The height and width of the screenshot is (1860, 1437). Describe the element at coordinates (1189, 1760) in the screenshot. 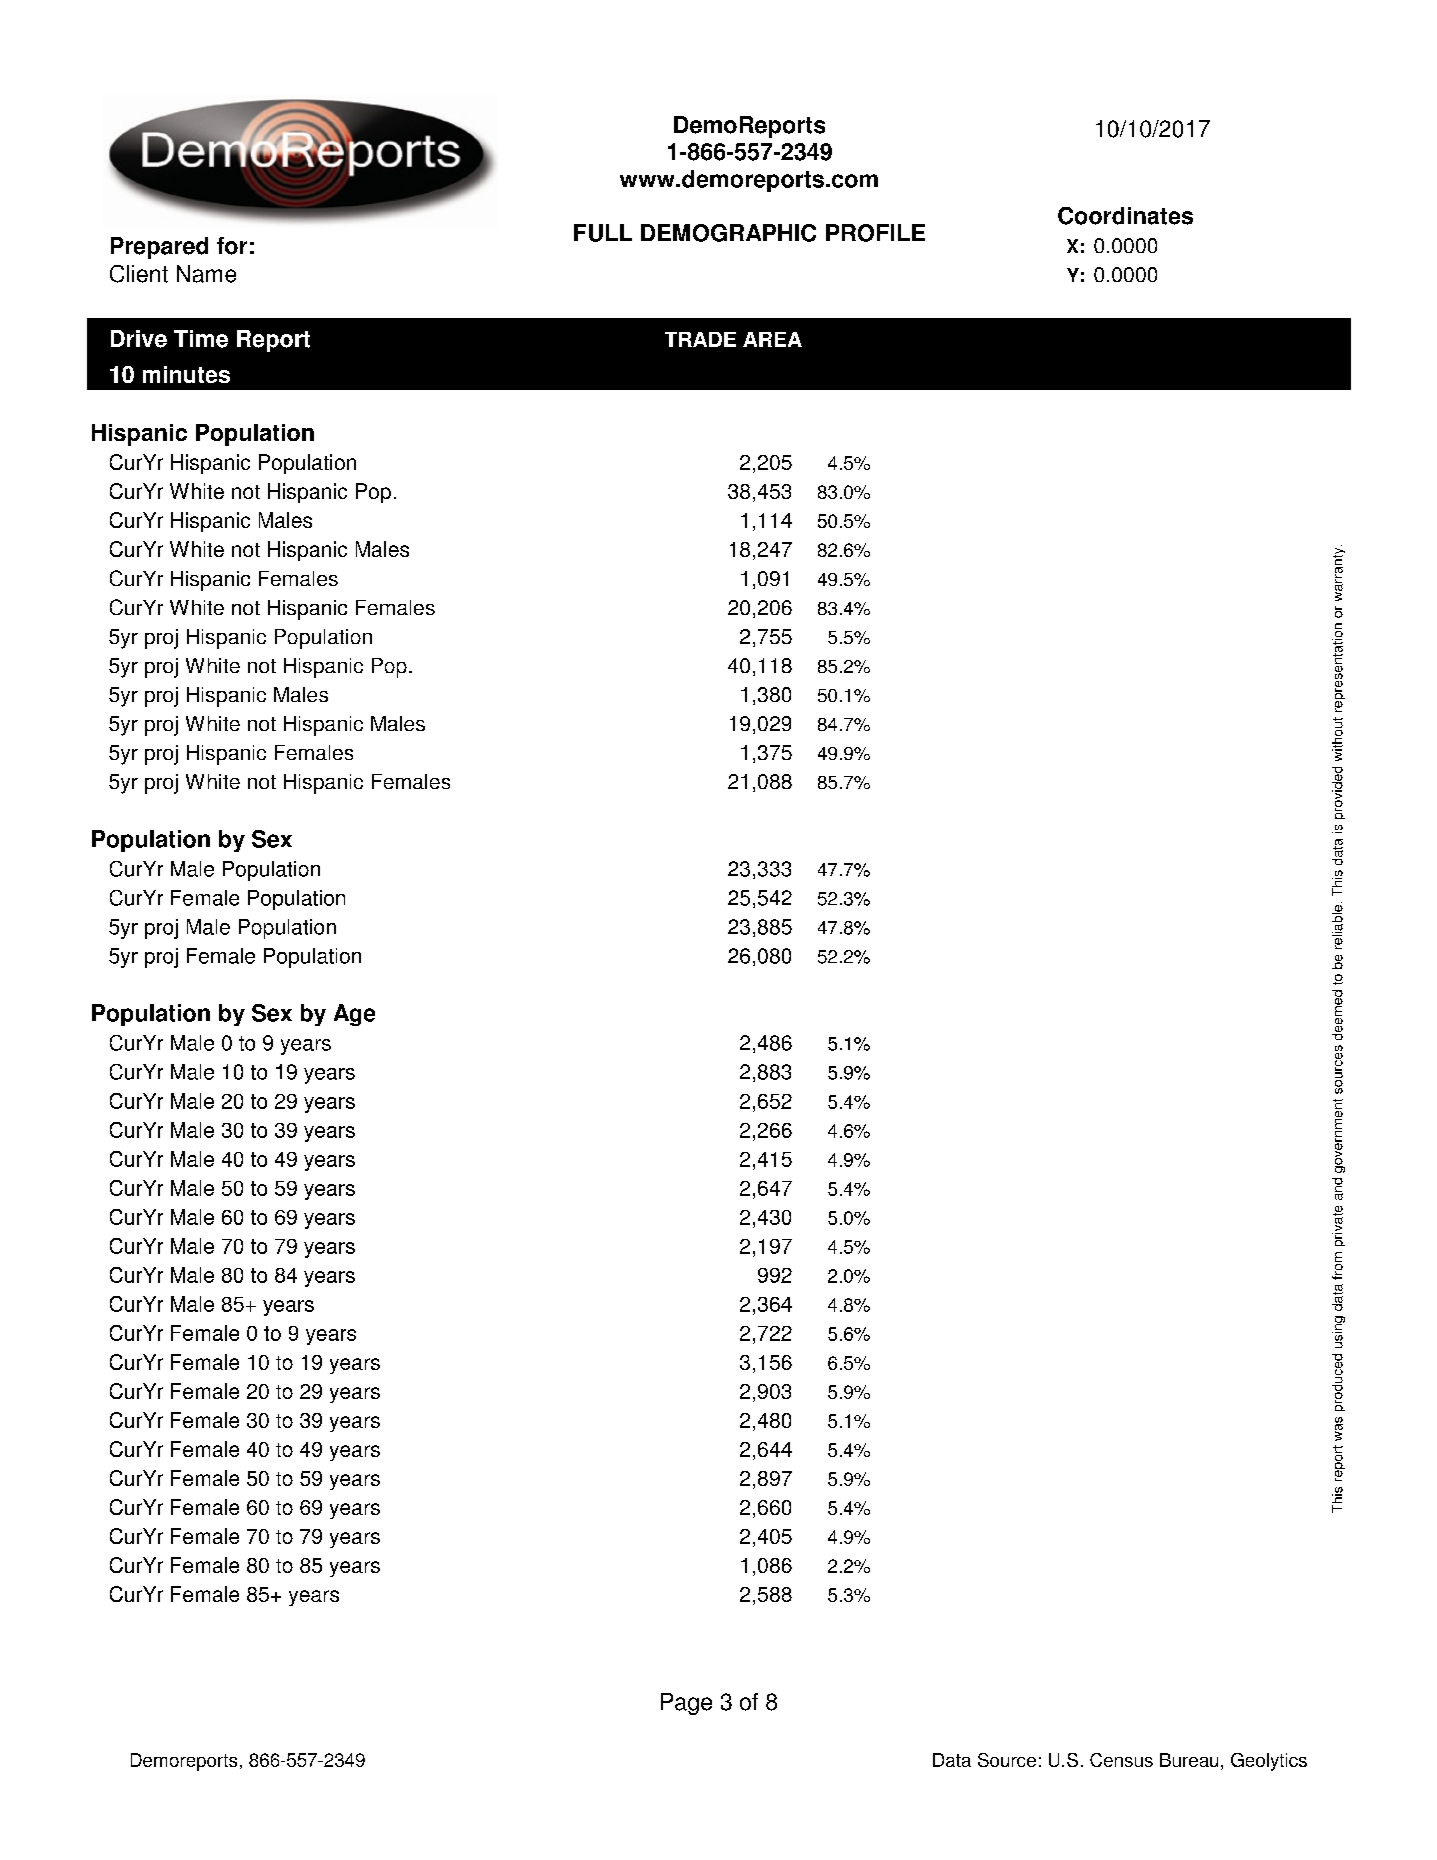

I see `Bureau` at that location.
